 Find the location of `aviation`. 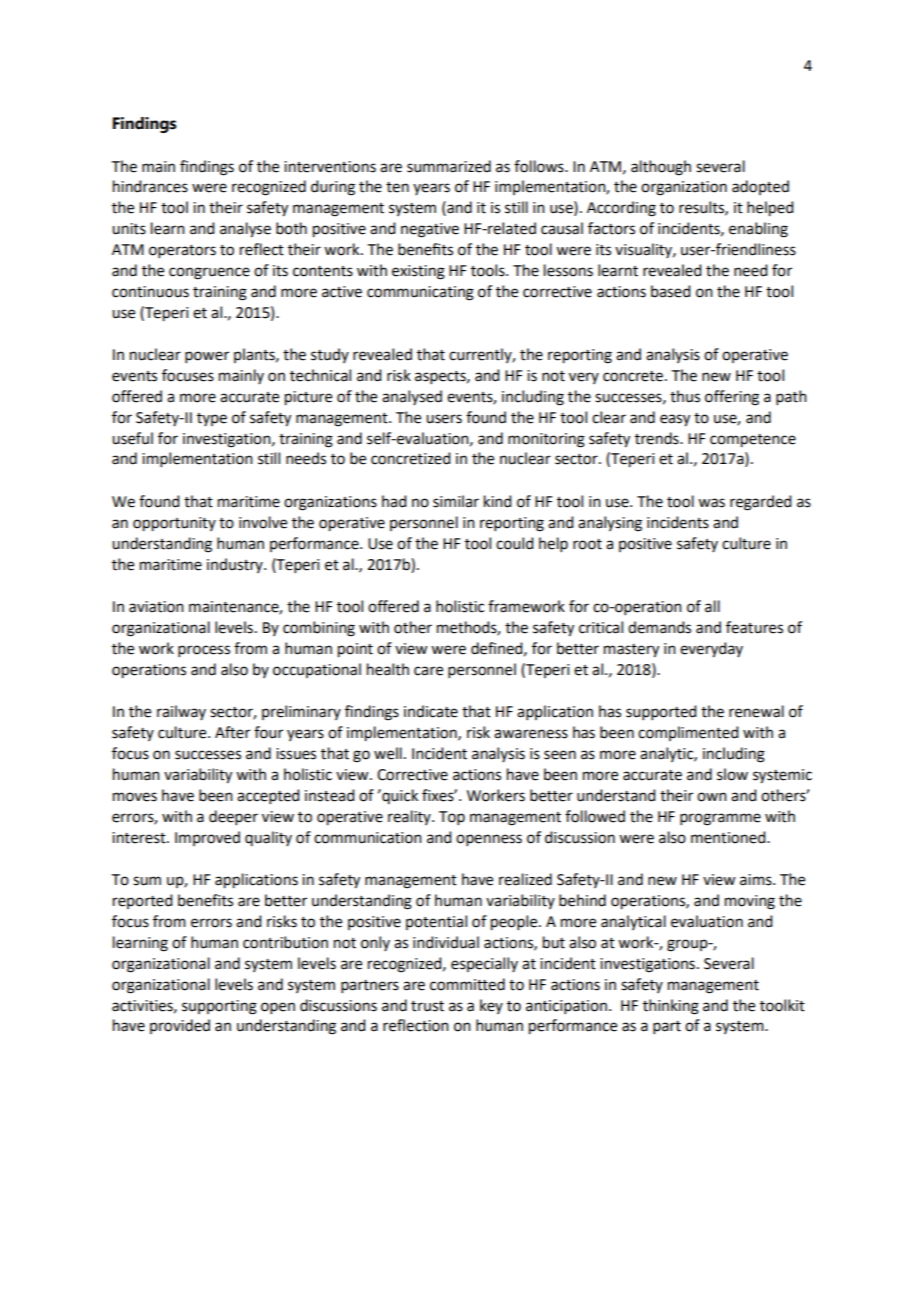

aviation is located at coordinates (156, 607).
